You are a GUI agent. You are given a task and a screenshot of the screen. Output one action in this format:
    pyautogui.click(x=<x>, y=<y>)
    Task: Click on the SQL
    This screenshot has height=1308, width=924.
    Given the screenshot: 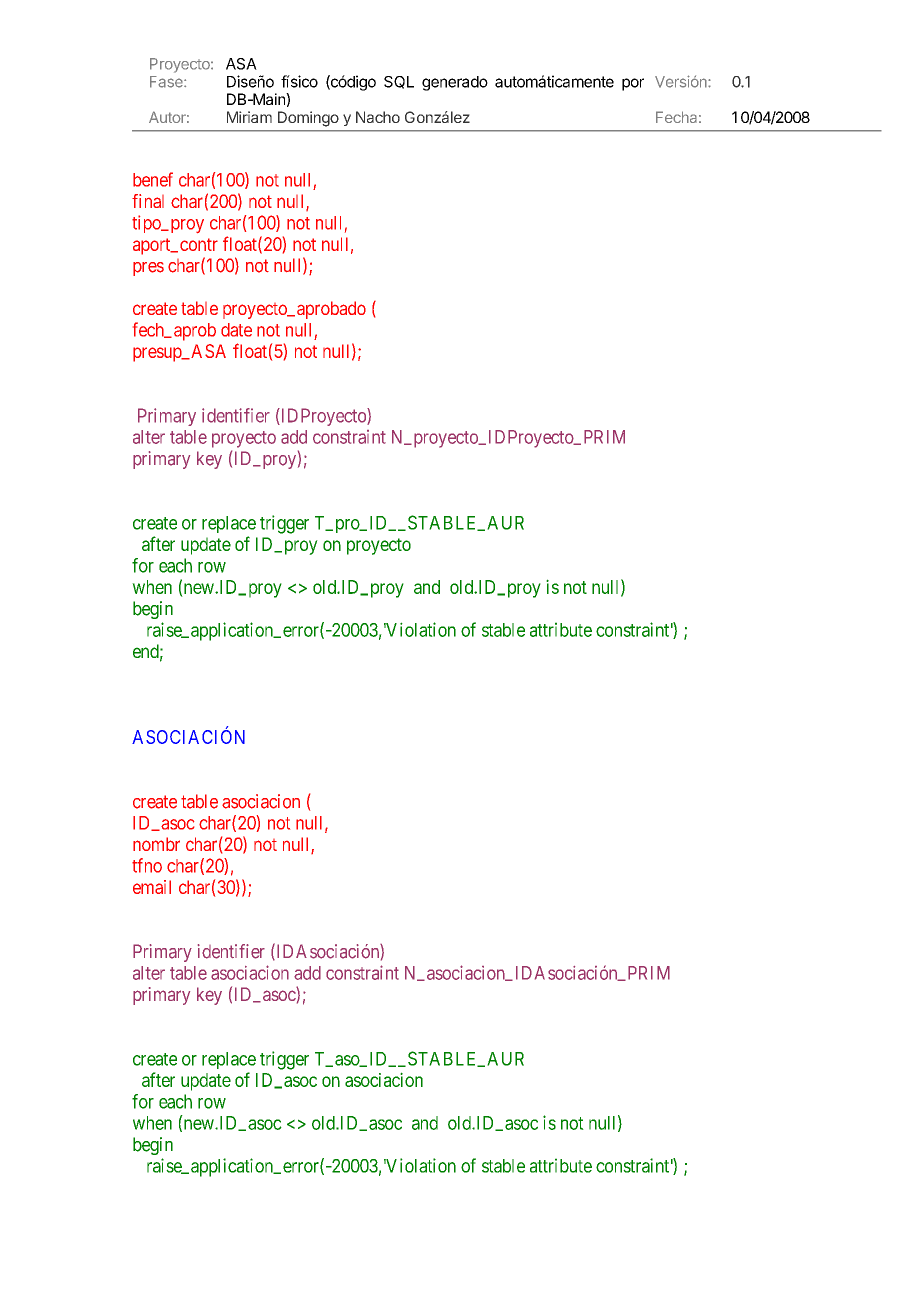 What is the action you would take?
    pyautogui.click(x=399, y=82)
